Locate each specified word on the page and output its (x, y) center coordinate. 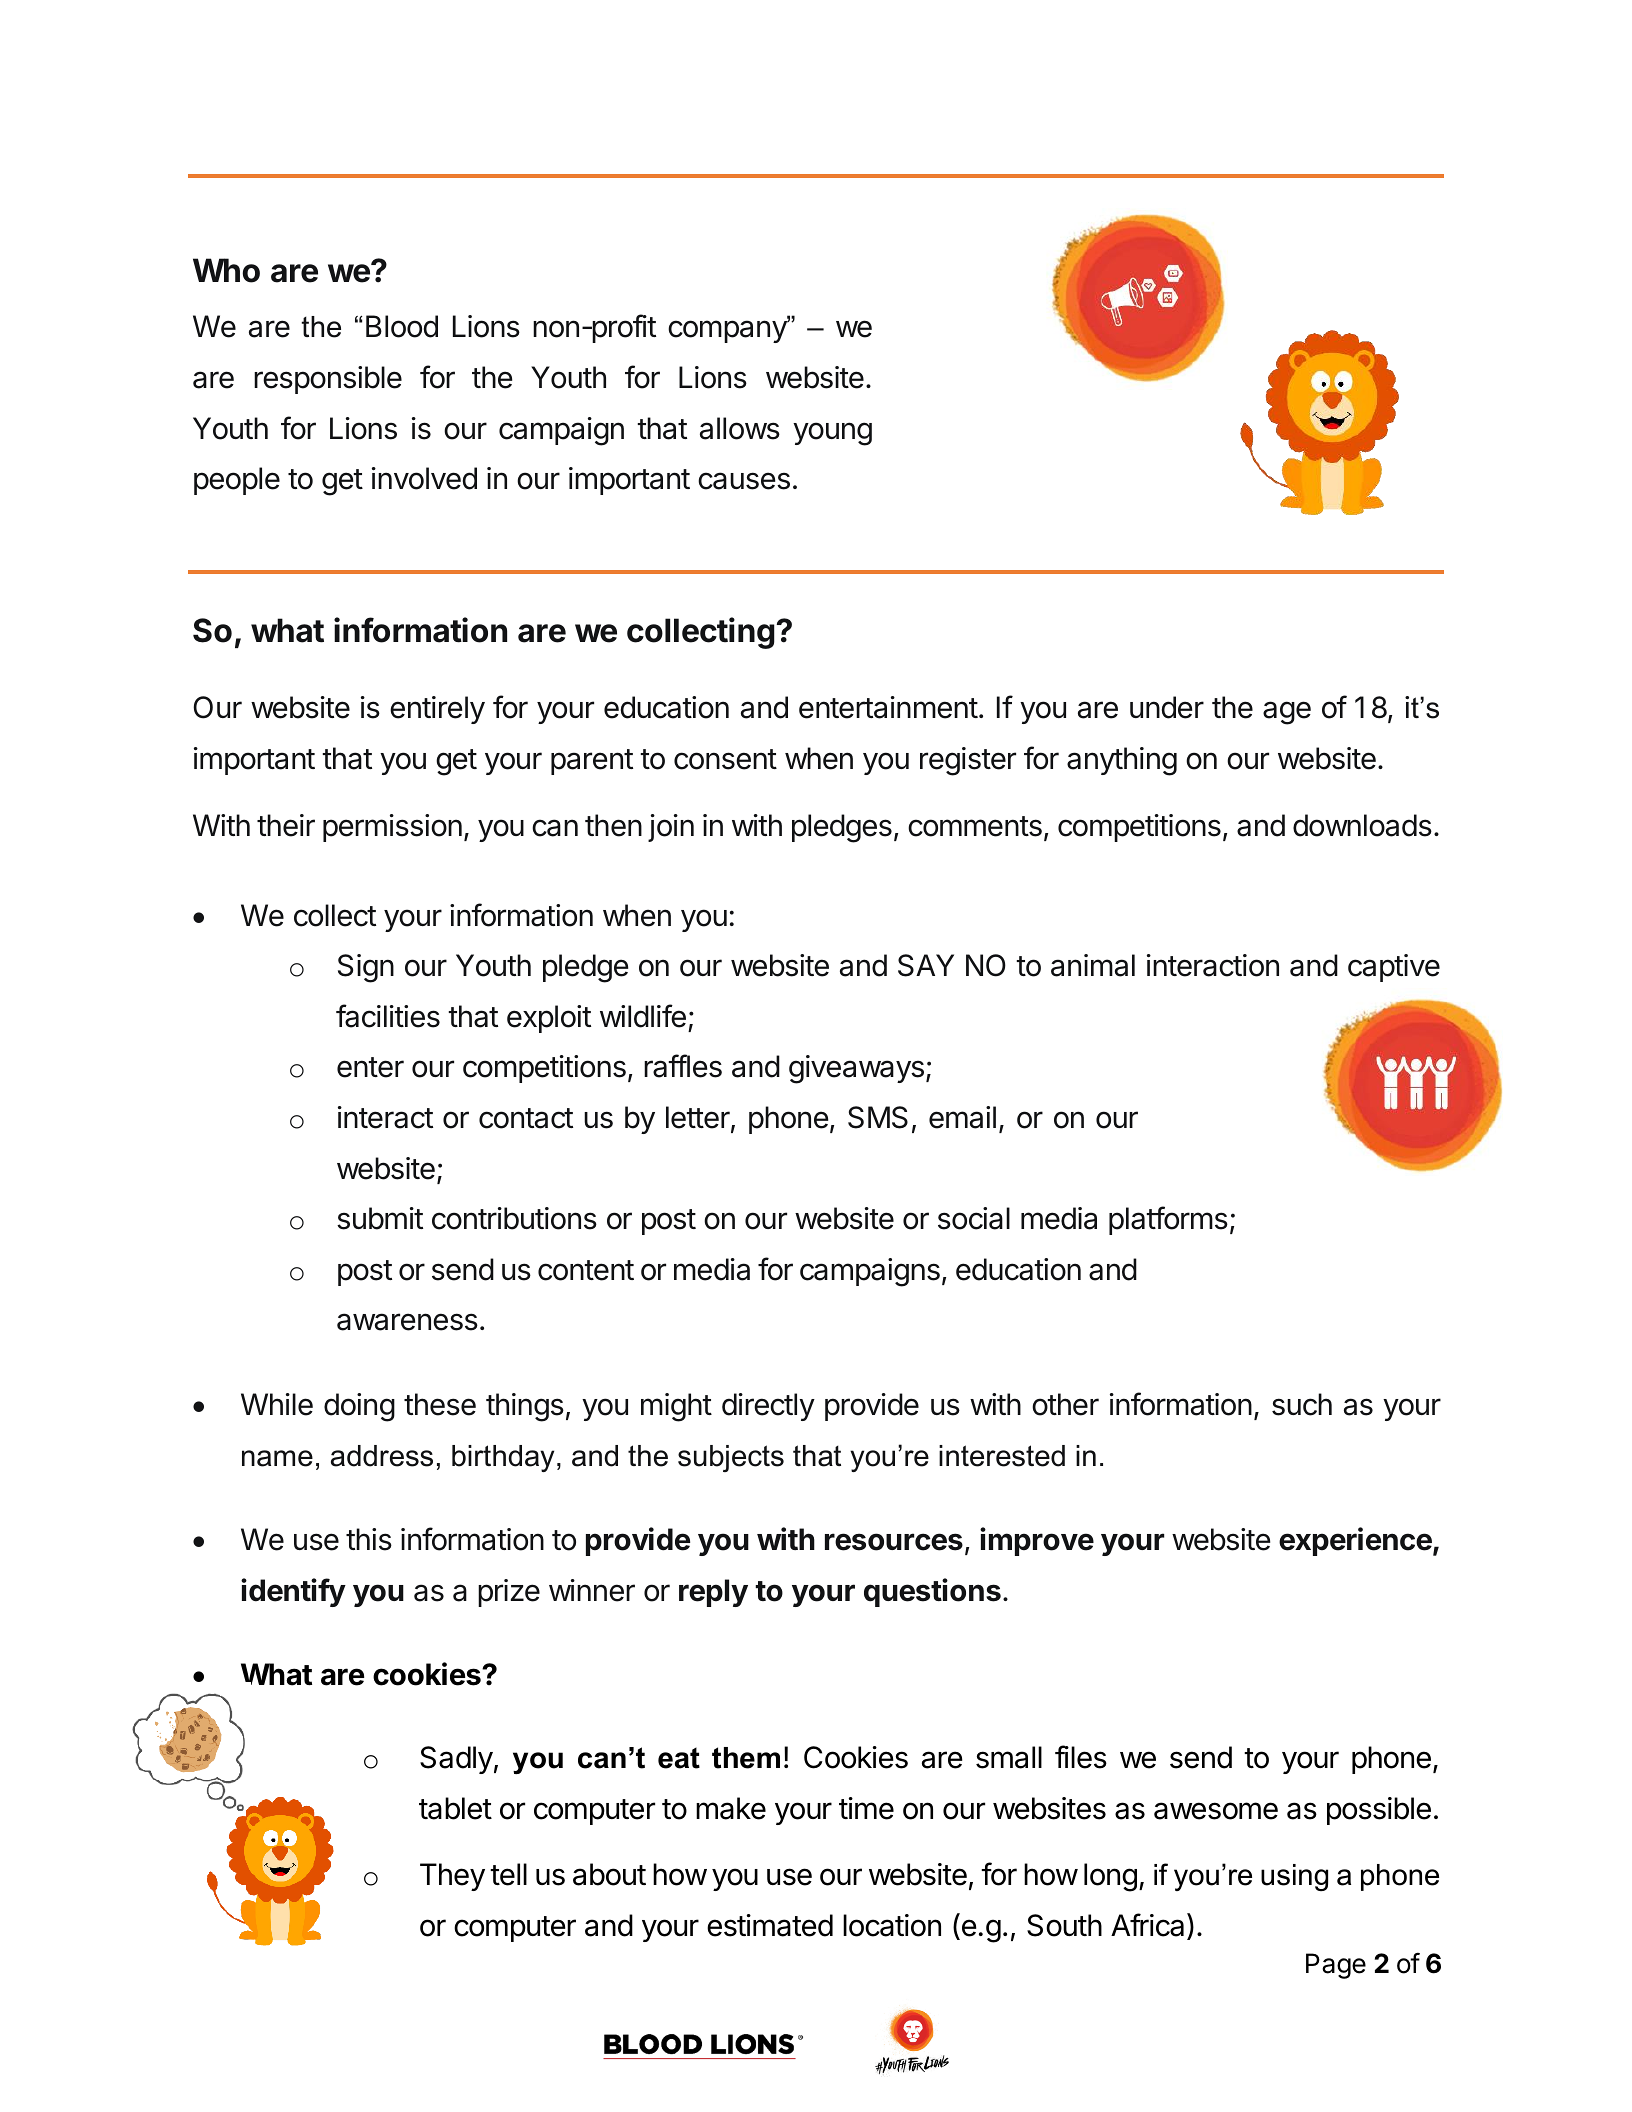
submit (380, 1218)
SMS (878, 1117)
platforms (1168, 1220)
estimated (770, 1925)
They (452, 1877)
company (728, 331)
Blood (402, 326)
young (832, 434)
